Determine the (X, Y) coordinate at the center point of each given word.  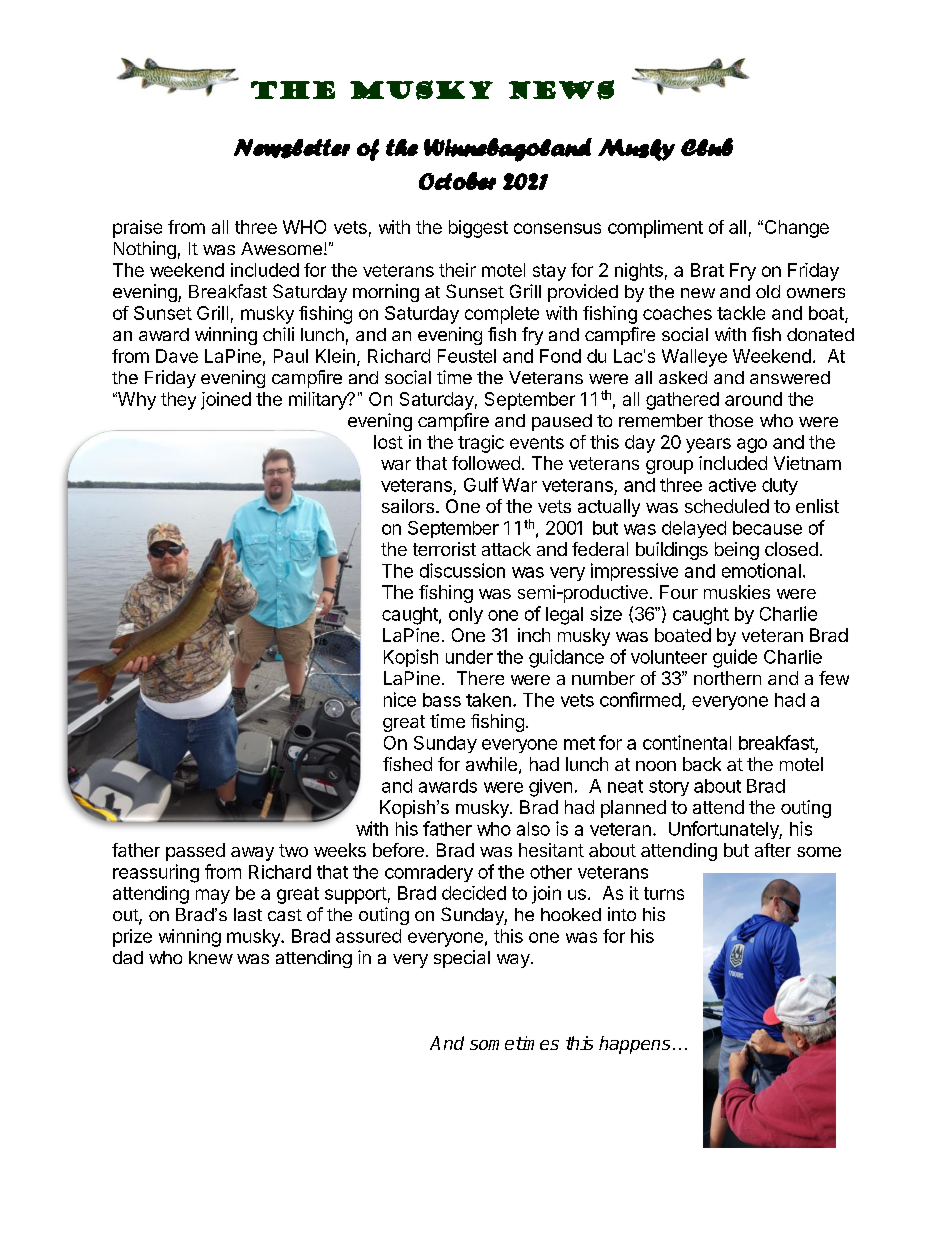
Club (707, 147)
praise (137, 229)
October (457, 181)
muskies (737, 592)
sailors (408, 506)
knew (211, 957)
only (466, 615)
